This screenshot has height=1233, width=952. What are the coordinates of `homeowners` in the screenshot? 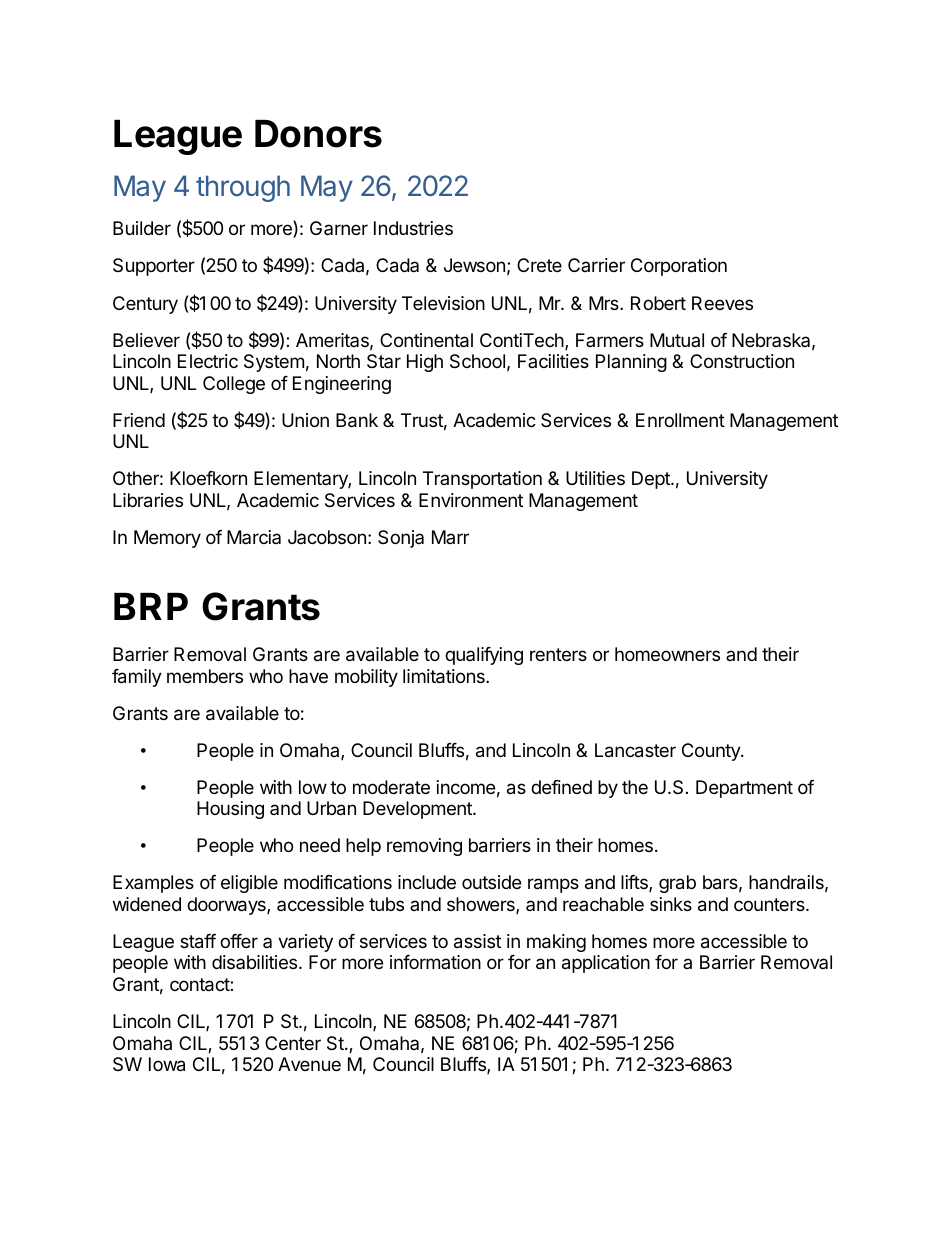 It's located at (667, 654).
